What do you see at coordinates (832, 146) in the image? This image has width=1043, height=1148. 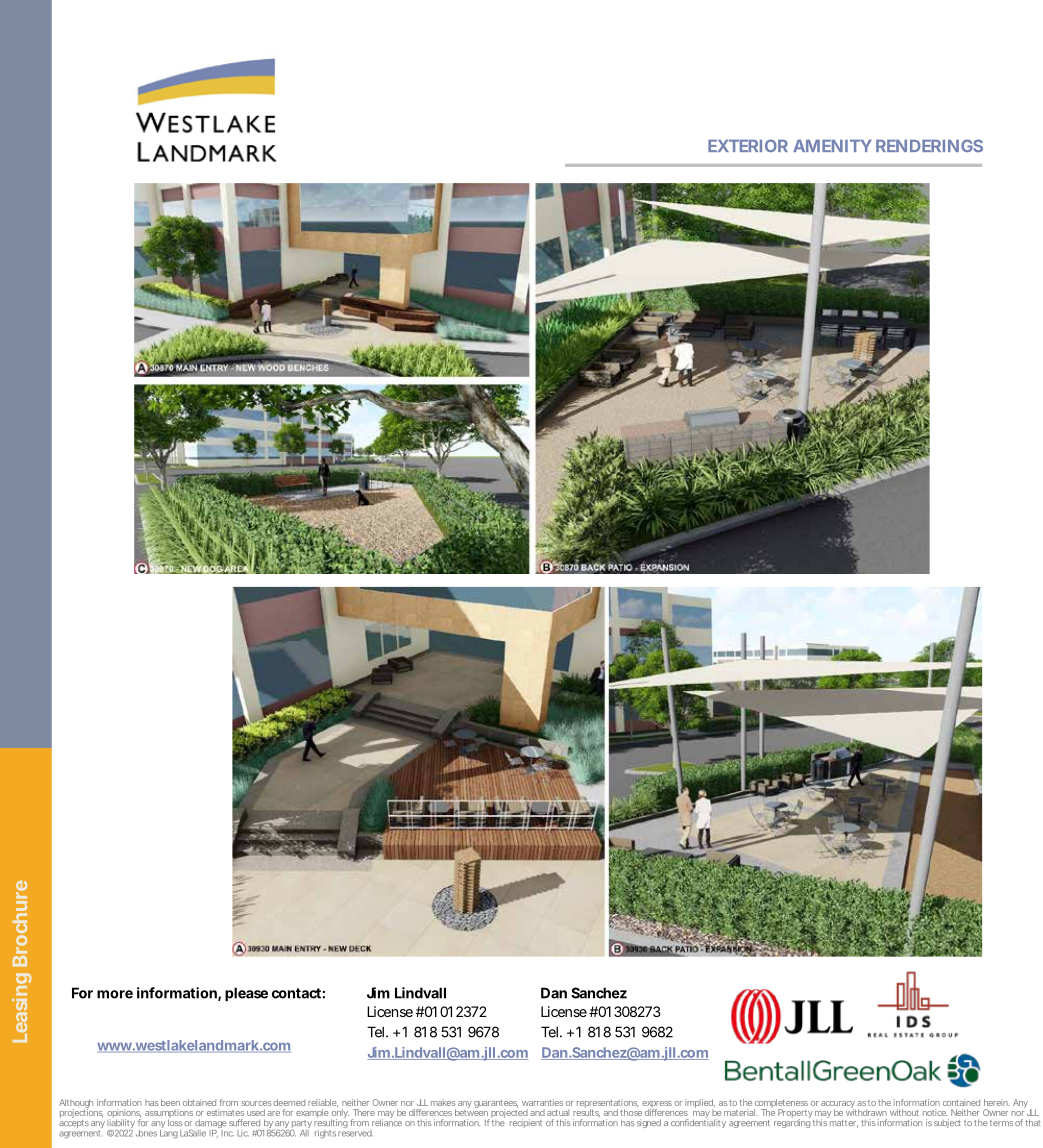 I see `AMENITY` at bounding box center [832, 146].
